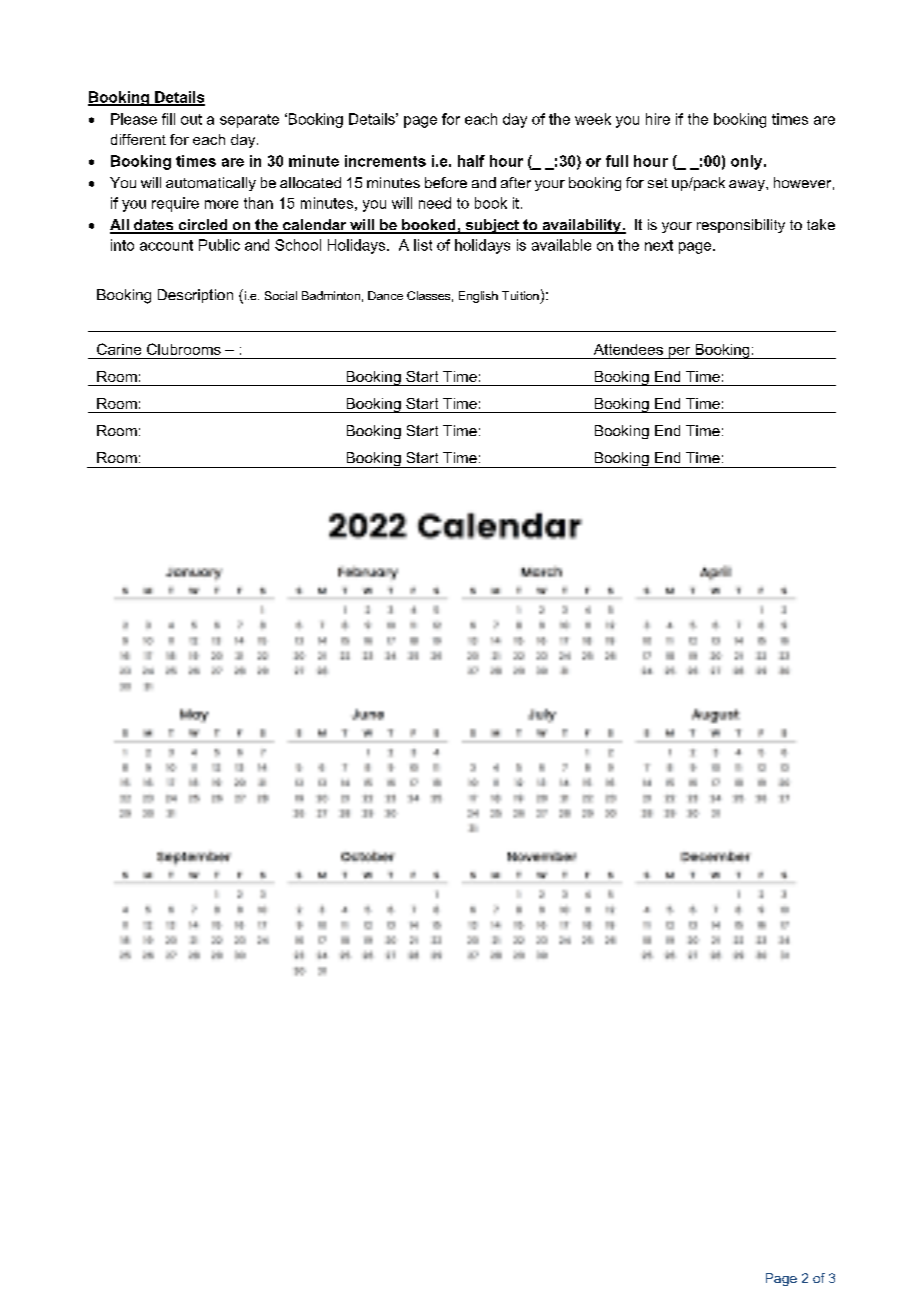 The image size is (924, 1308). What do you see at coordinates (658, 119) in the page?
I see `hire` at bounding box center [658, 119].
